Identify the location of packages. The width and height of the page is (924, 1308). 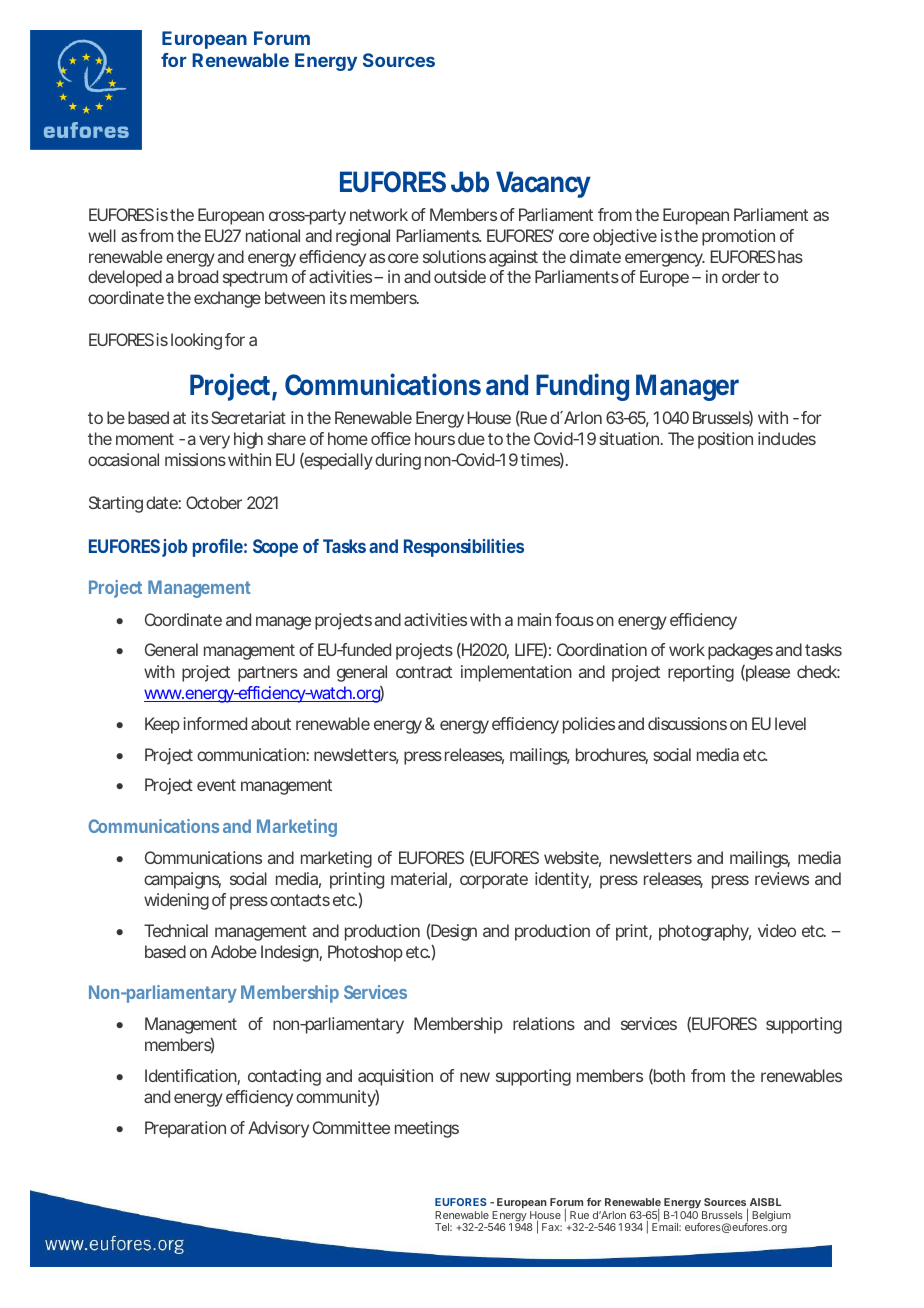
(740, 651).
